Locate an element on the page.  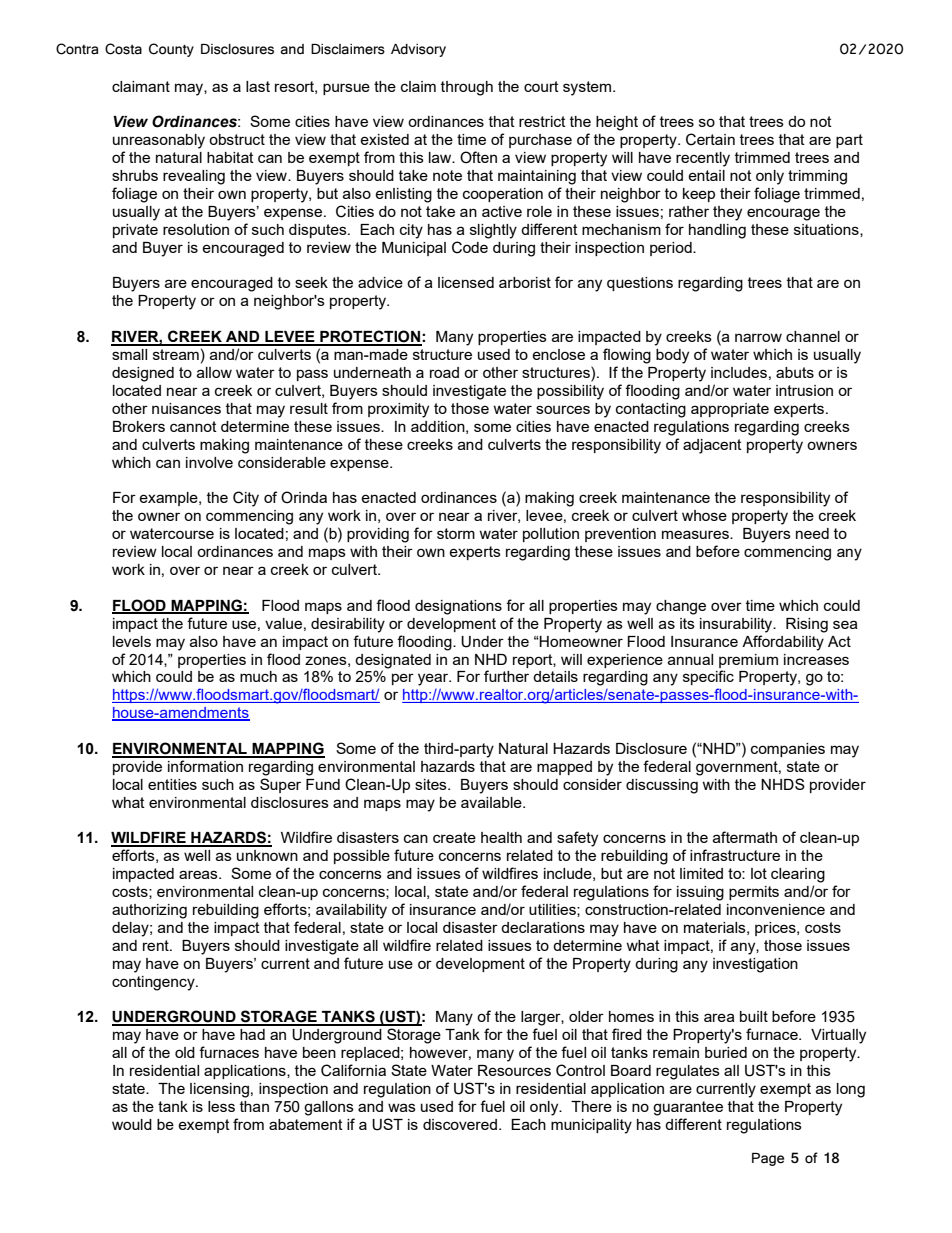
was is located at coordinates (402, 1107).
